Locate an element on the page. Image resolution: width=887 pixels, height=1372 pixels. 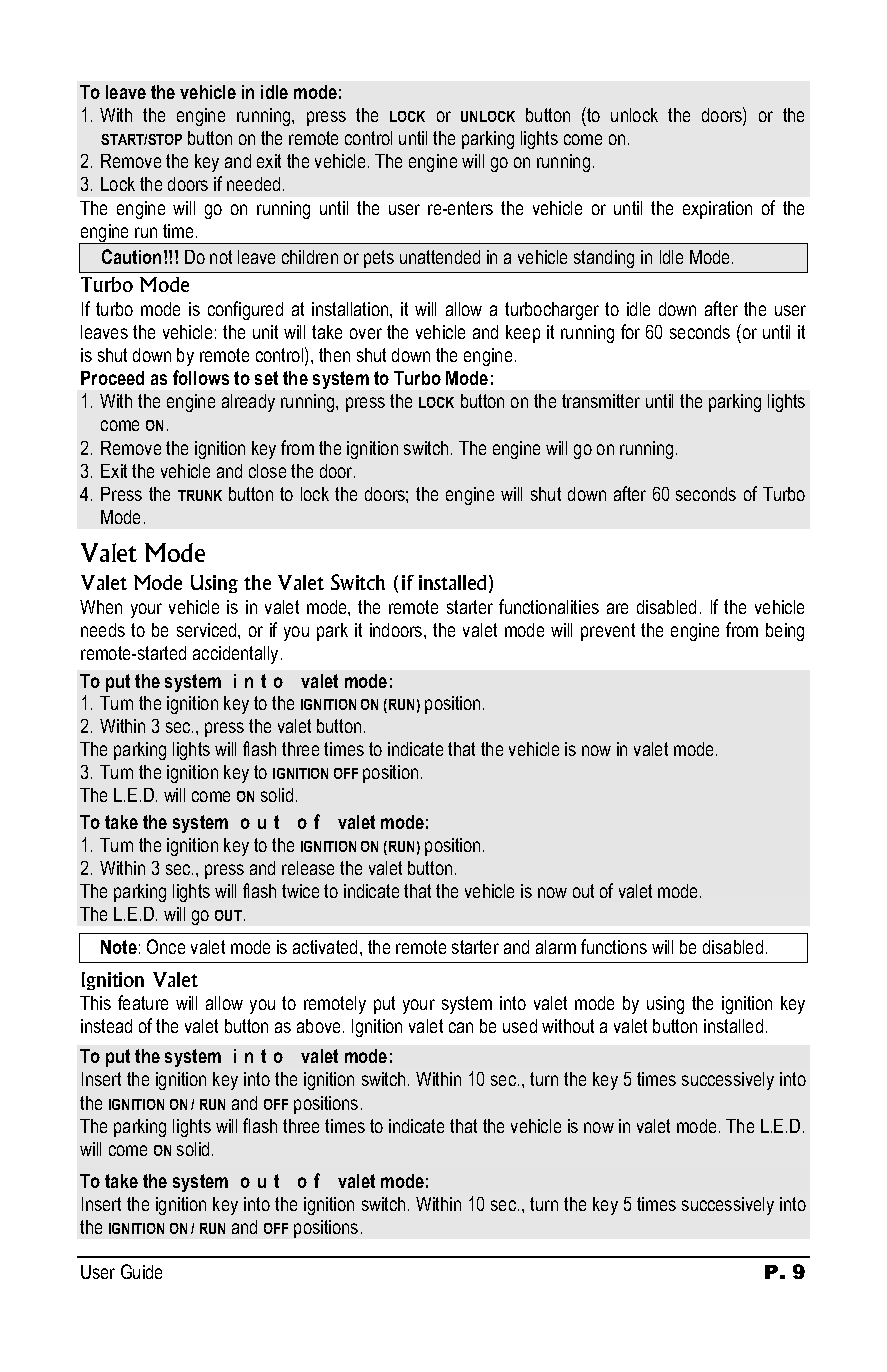
being is located at coordinates (785, 632).
